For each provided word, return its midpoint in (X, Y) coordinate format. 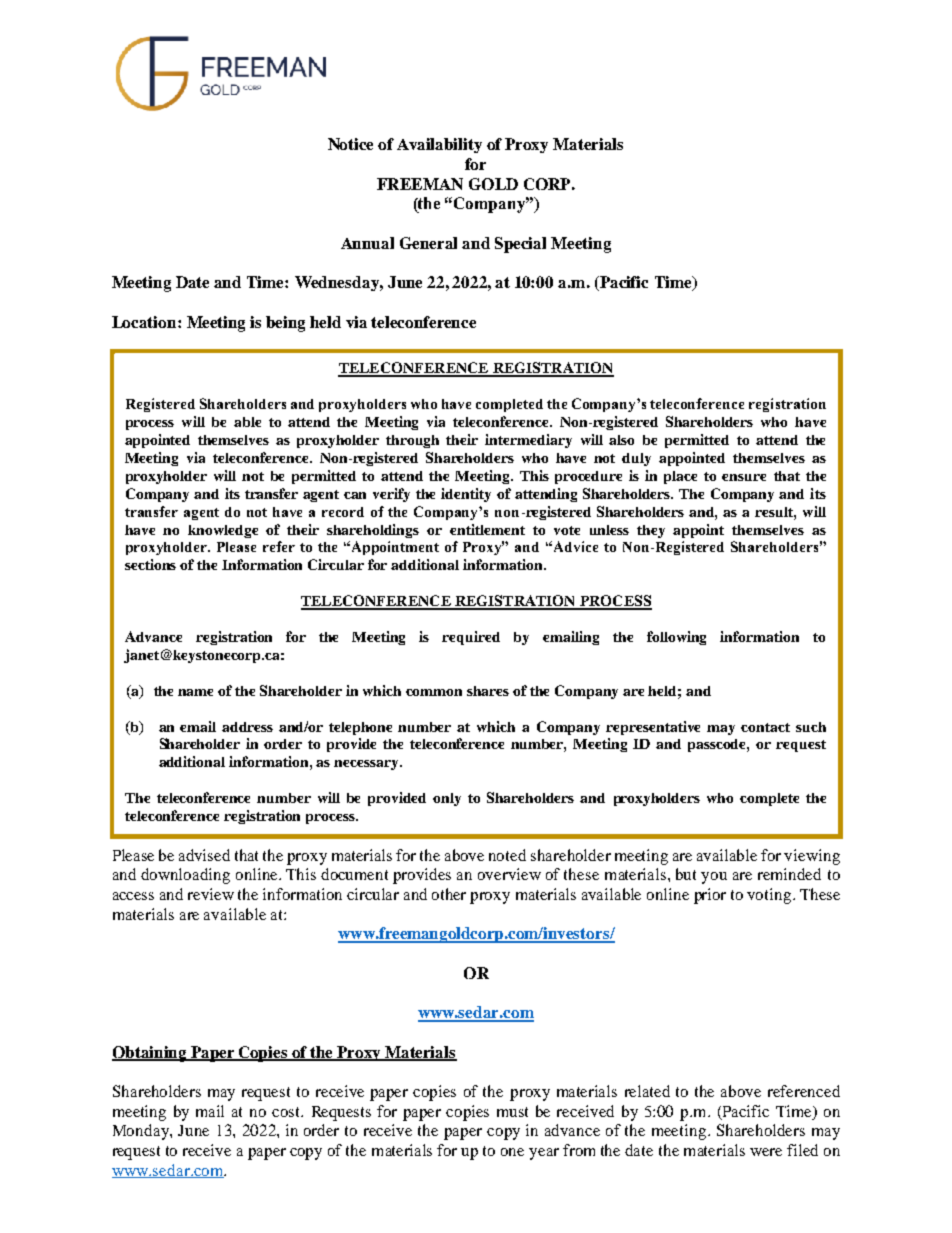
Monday (142, 1132)
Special (520, 245)
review (211, 894)
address (247, 727)
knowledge (223, 531)
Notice (350, 144)
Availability (439, 145)
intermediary (528, 441)
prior (710, 896)
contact (765, 727)
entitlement (487, 529)
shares (488, 691)
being (285, 324)
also (621, 440)
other (449, 894)
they (651, 531)
